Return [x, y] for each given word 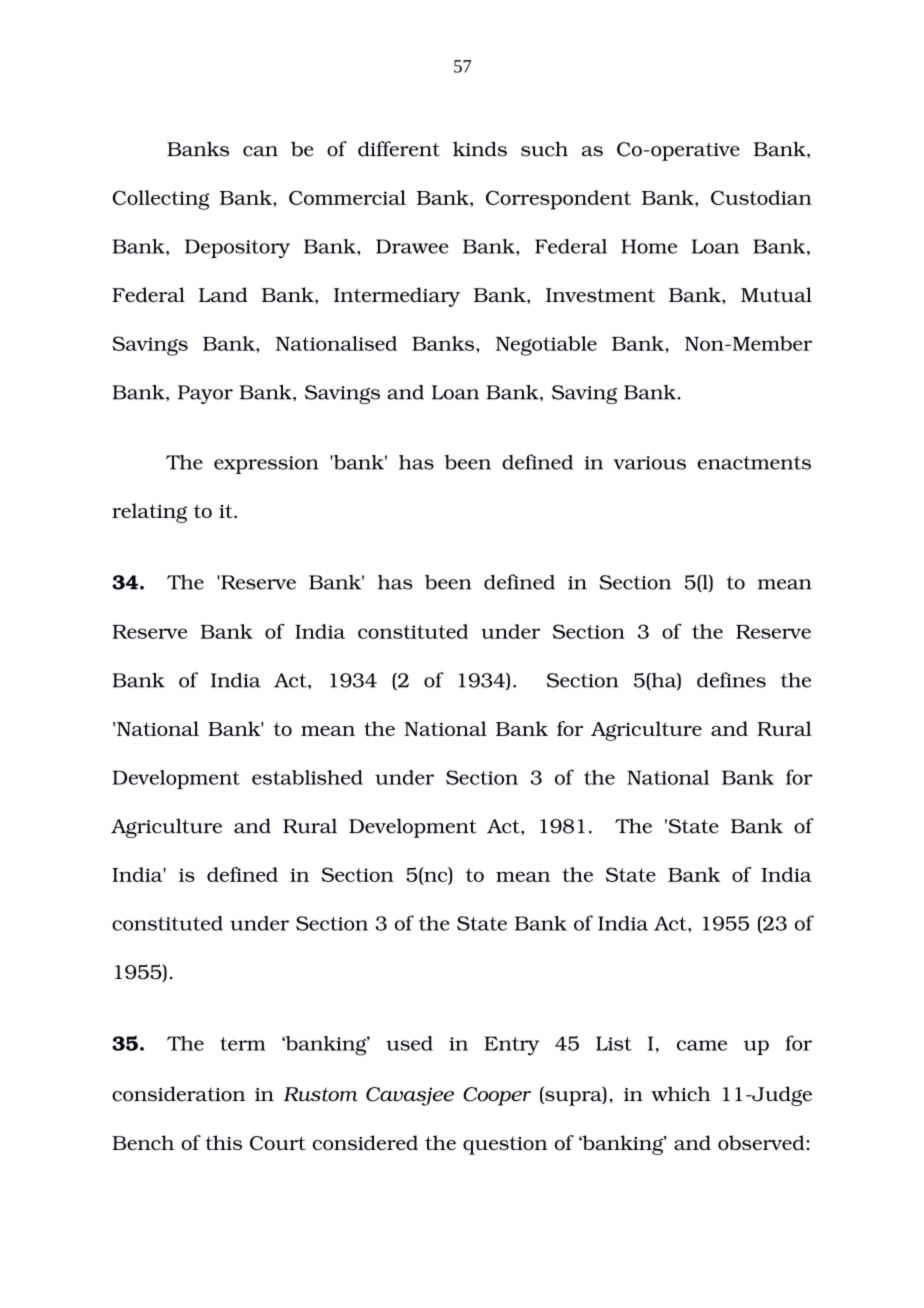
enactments [754, 463]
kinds [480, 149]
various [649, 463]
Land [223, 294]
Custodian [761, 197]
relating [149, 513]
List [614, 1043]
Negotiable [546, 346]
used [409, 1043]
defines [731, 680]
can [260, 151]
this [223, 1142]
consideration [178, 1094]
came [702, 1045]
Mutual [776, 294]
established [307, 777]
